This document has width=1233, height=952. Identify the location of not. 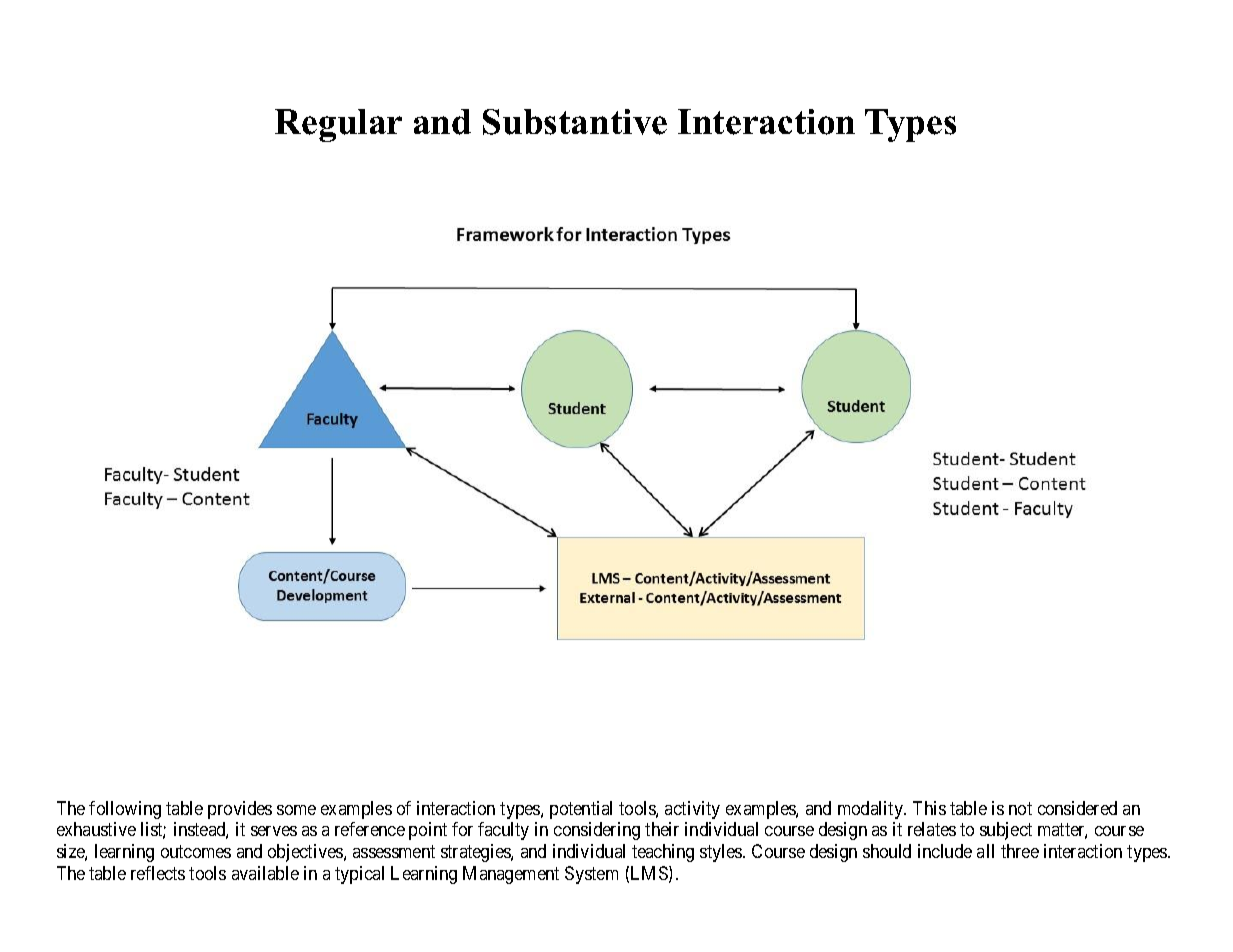
(1020, 808).
